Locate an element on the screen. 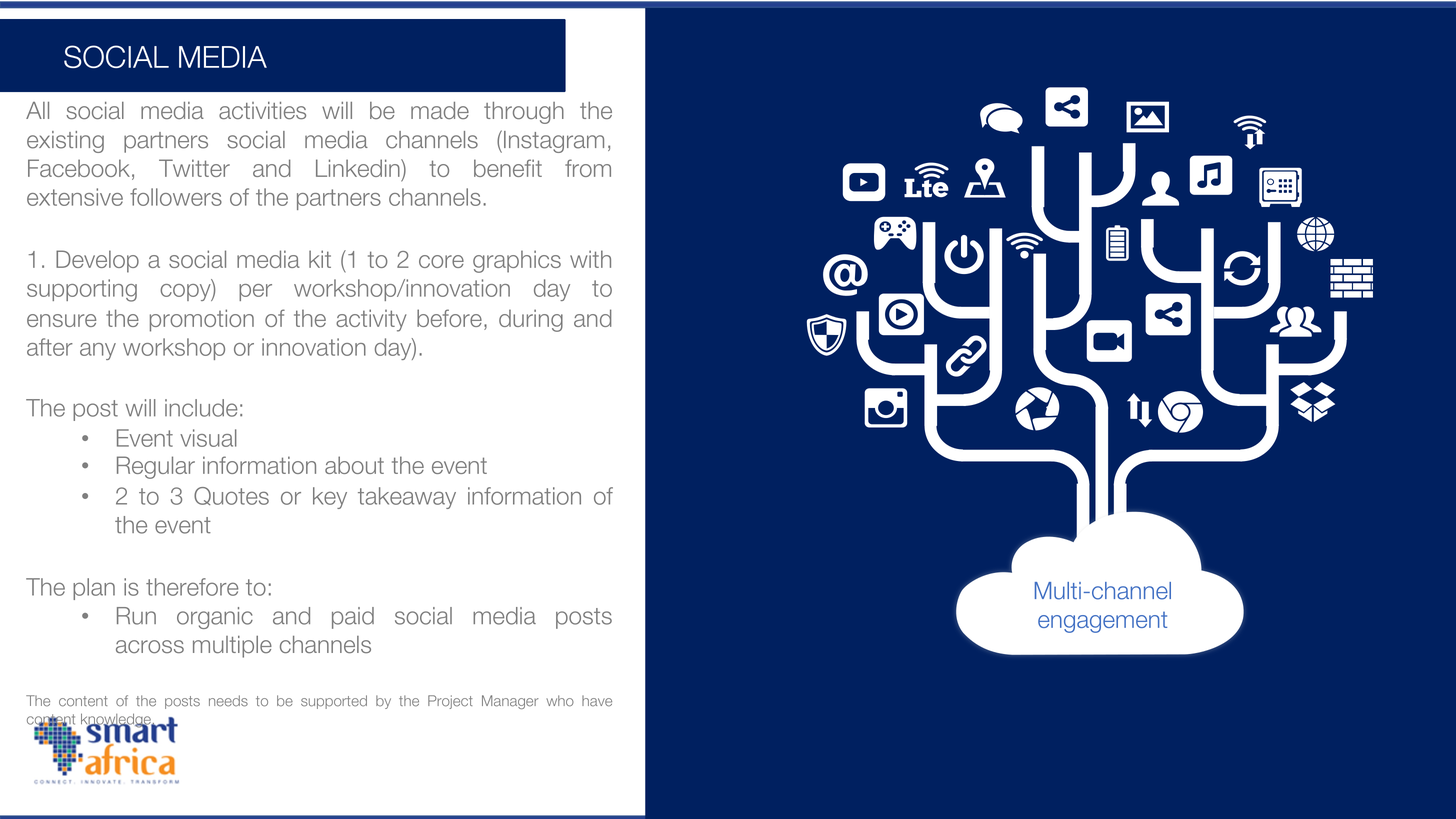  existing is located at coordinates (65, 142).
